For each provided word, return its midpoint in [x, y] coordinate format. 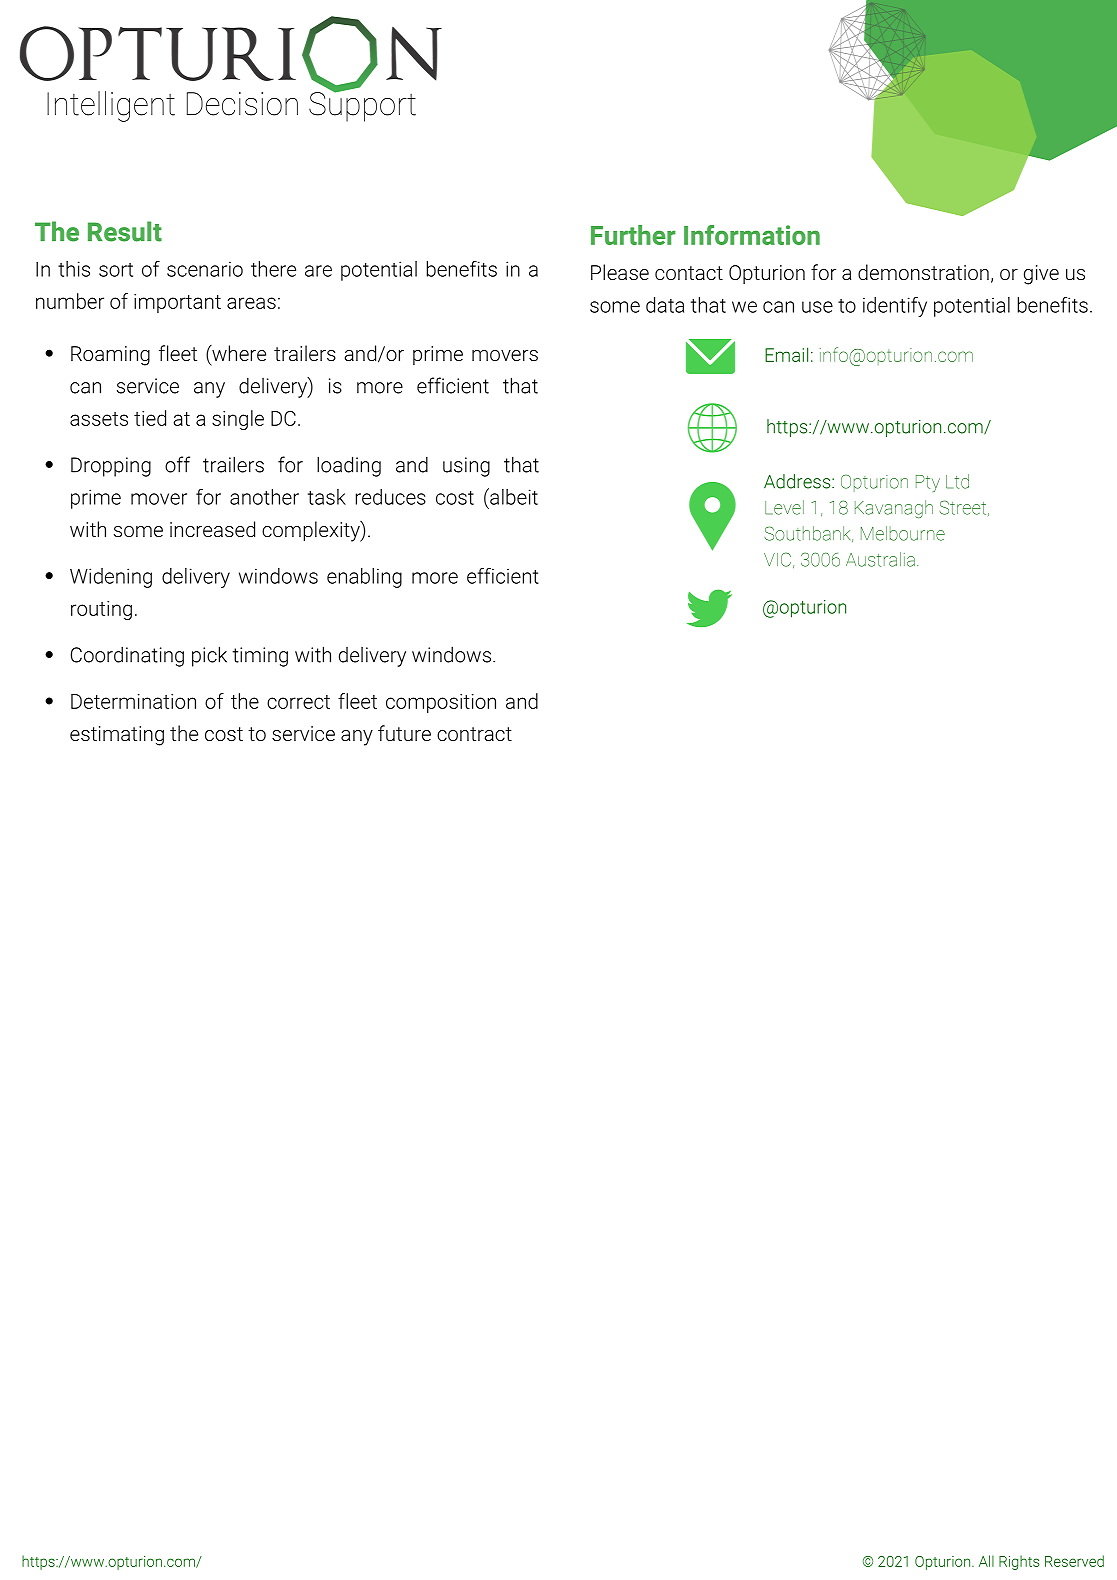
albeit [513, 496]
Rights [1019, 1562]
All [986, 1561]
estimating [117, 736]
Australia [880, 559]
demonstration [923, 272]
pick [209, 656]
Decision [242, 104]
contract [474, 734]
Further [633, 235]
